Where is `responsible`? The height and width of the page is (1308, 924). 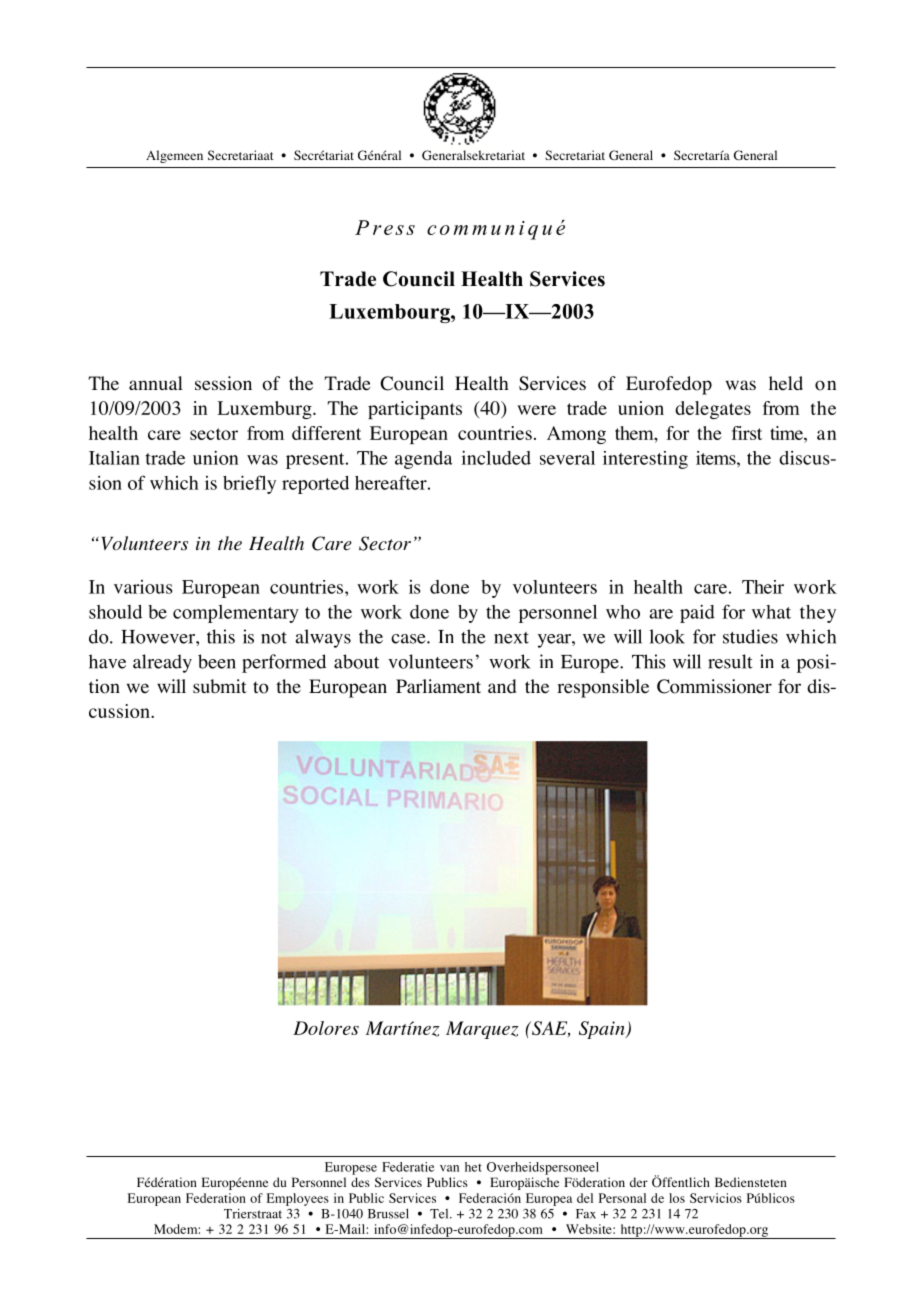 responsible is located at coordinates (603, 688).
